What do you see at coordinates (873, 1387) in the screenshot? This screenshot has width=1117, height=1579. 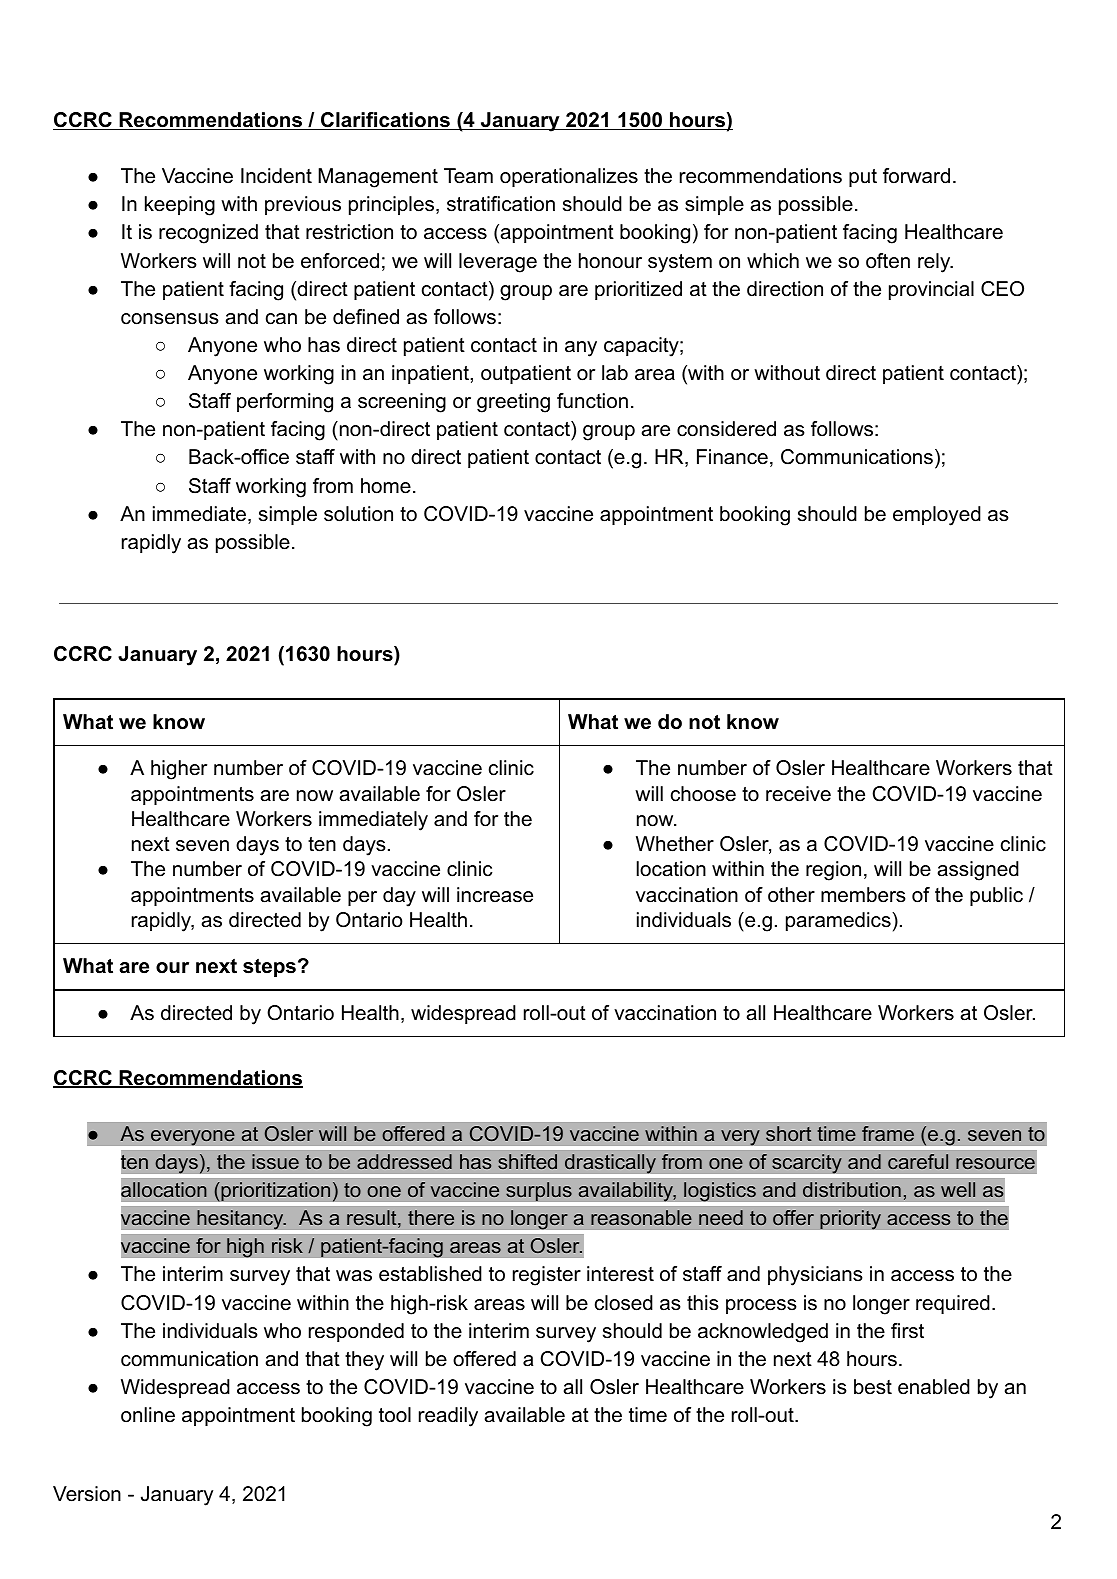 I see `best` at bounding box center [873, 1387].
